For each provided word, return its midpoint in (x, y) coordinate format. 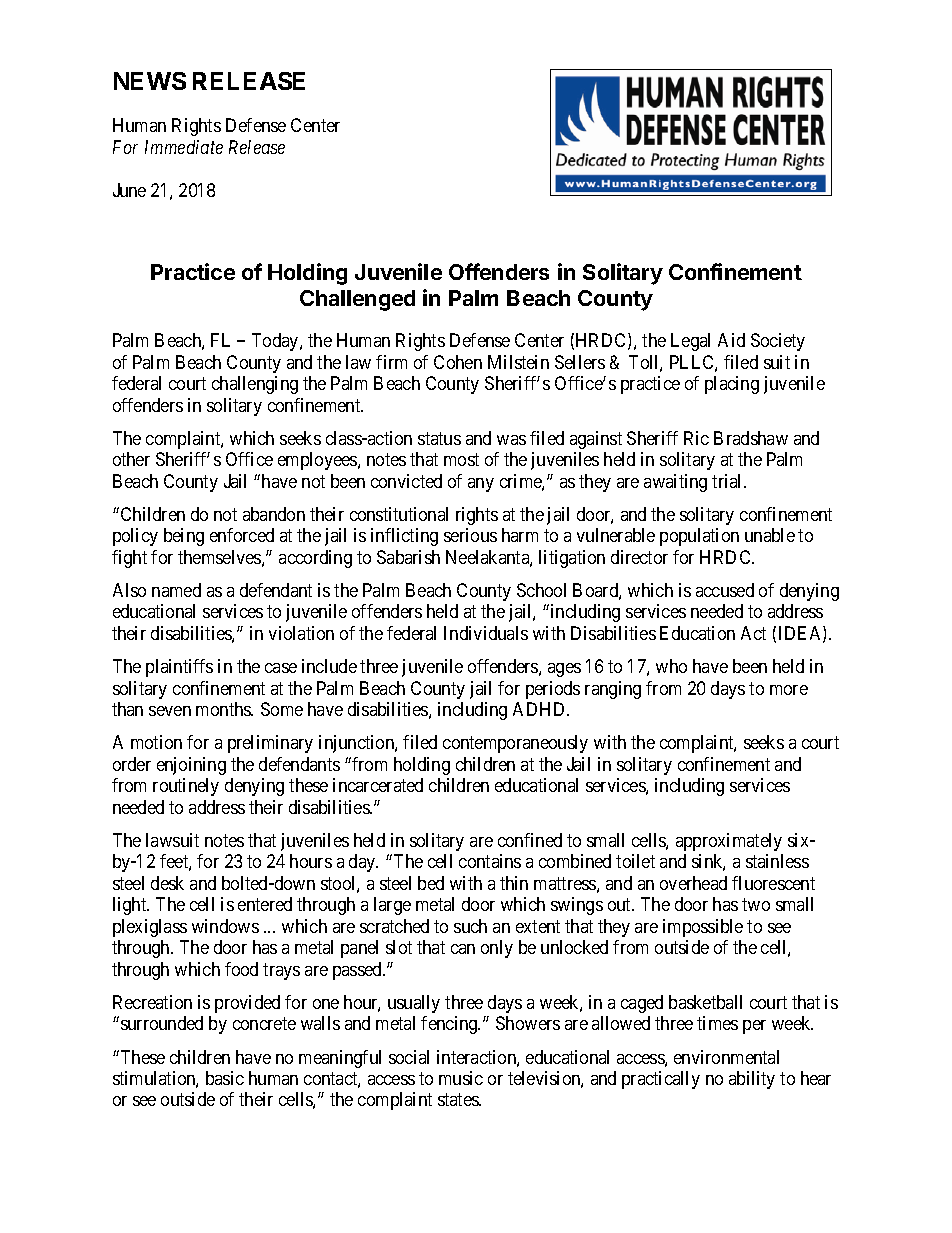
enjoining (191, 766)
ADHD (540, 709)
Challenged (357, 300)
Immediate (184, 147)
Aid (731, 340)
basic (225, 1078)
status (439, 438)
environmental (726, 1057)
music (461, 1078)
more (789, 690)
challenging (255, 385)
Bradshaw (751, 438)
